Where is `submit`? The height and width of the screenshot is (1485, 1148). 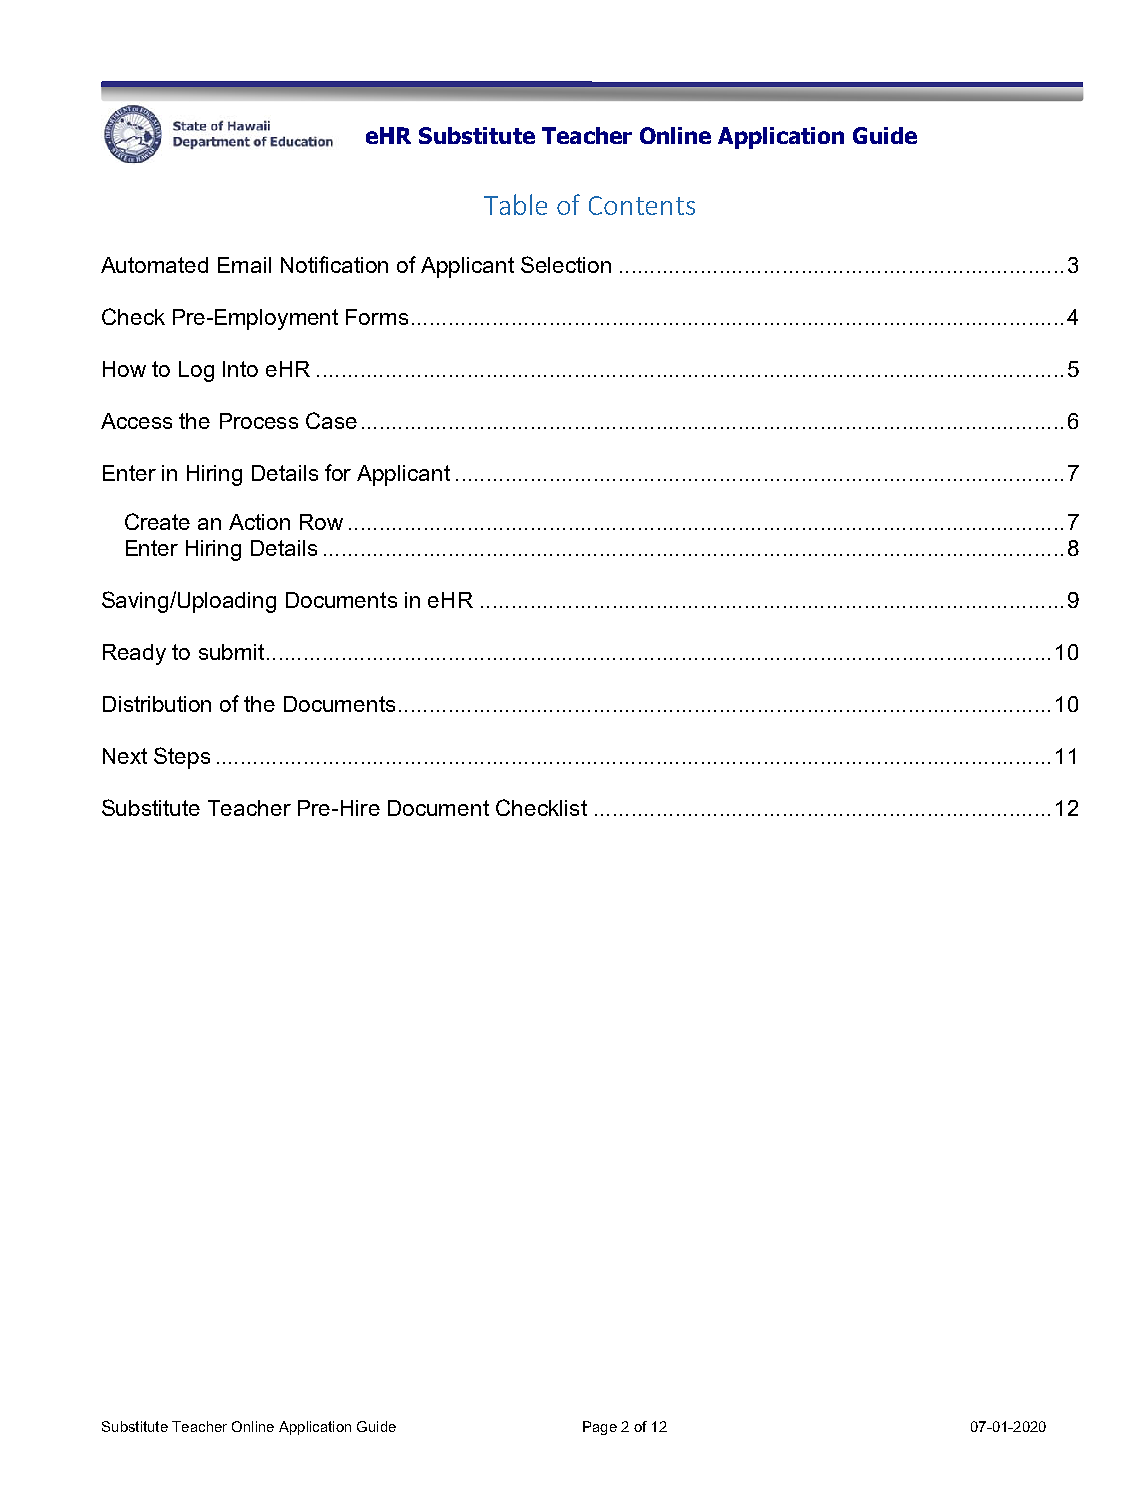 submit is located at coordinates (231, 652).
